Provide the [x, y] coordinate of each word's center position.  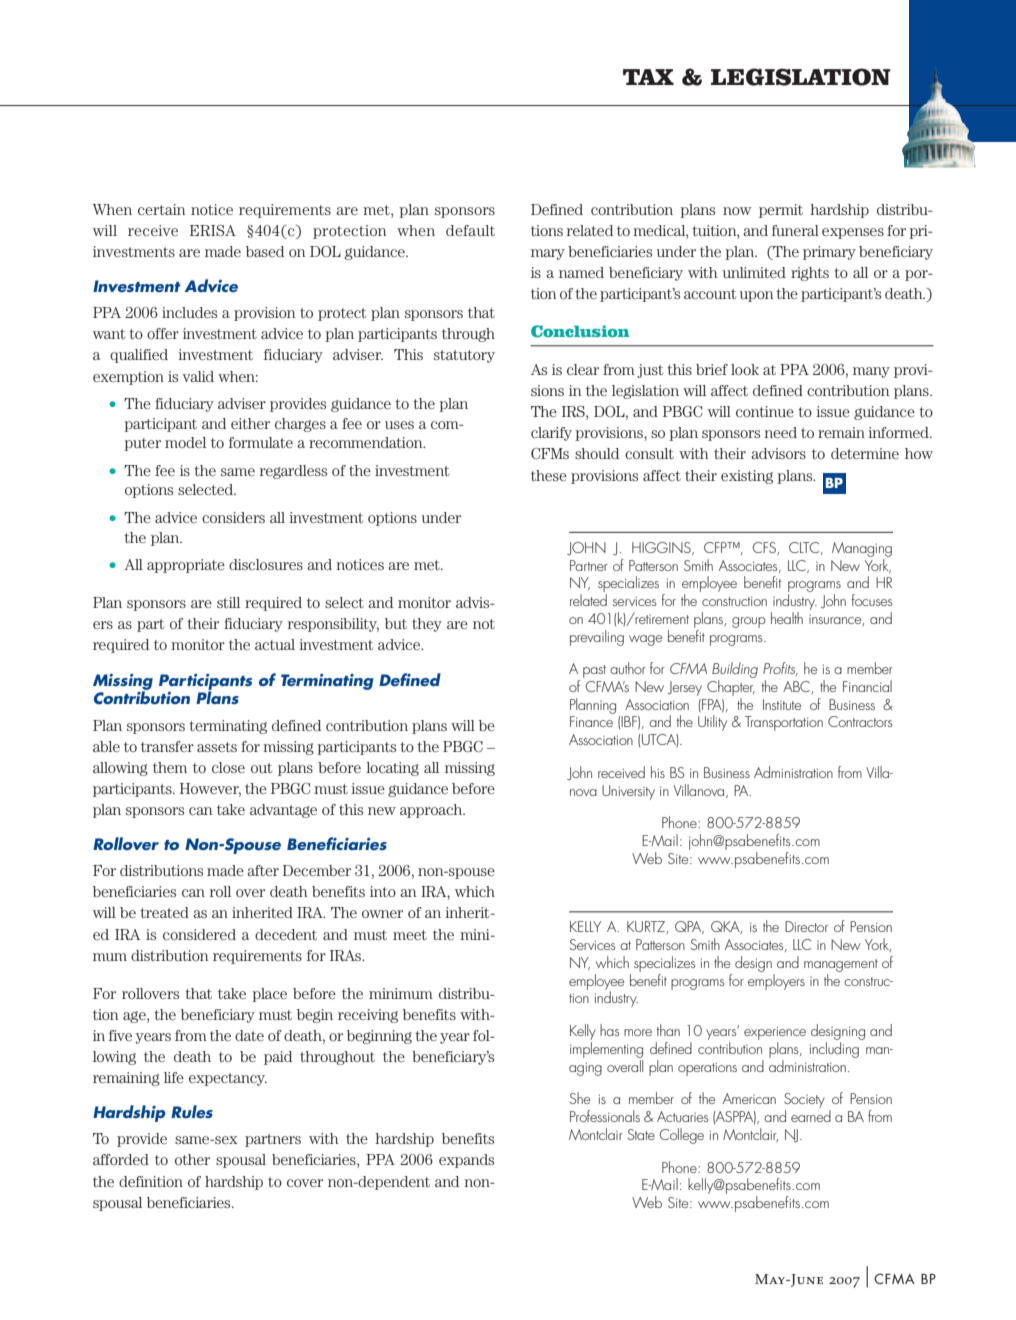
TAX [648, 77]
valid [198, 376]
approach [432, 811]
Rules [192, 1112]
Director [806, 926]
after [263, 870]
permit [781, 211]
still [228, 602]
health [787, 618]
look [745, 369]
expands [466, 1161]
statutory [464, 356]
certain [161, 209]
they [427, 625]
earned [811, 1116]
